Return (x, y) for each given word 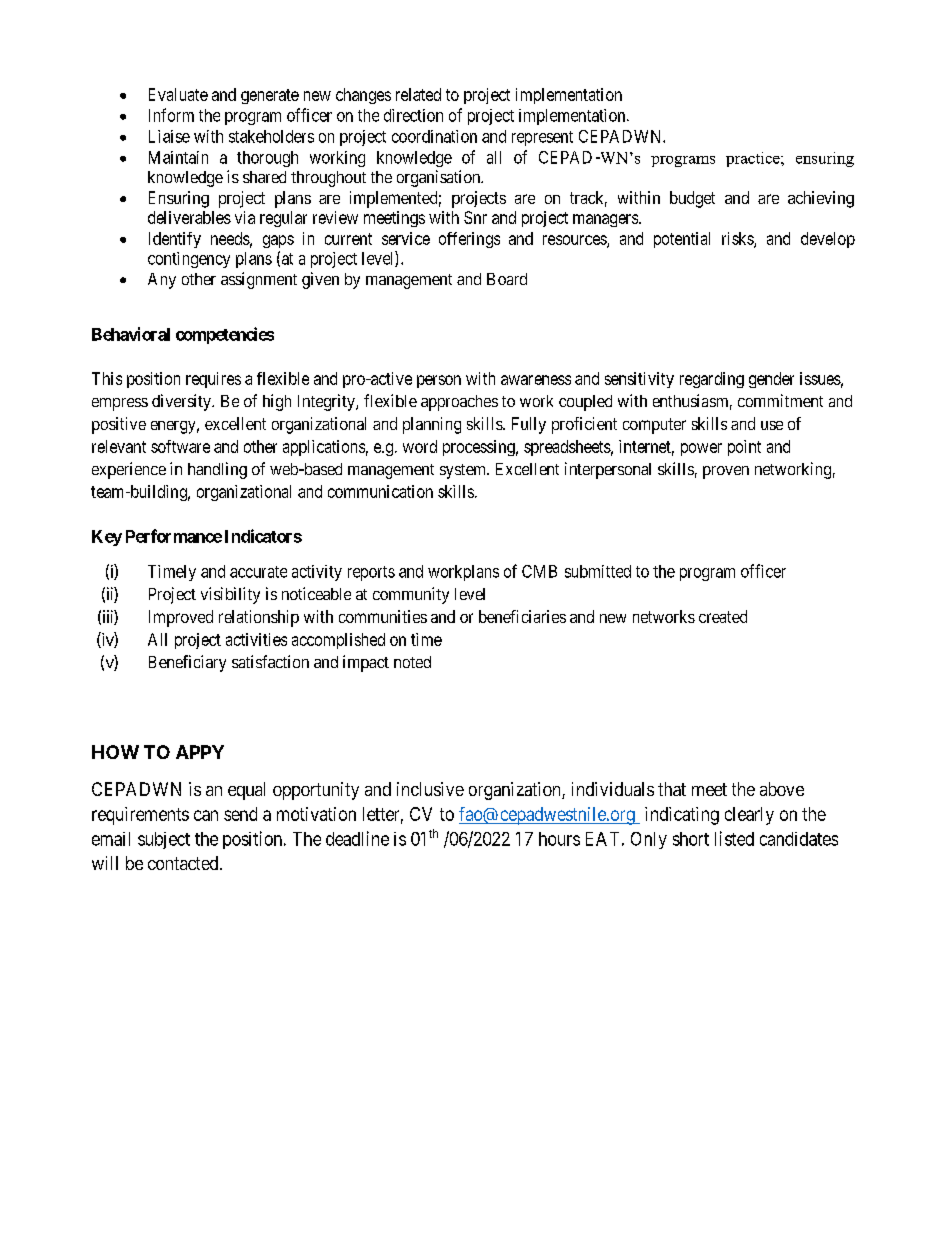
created (723, 616)
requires (213, 380)
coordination (434, 136)
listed (734, 838)
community (411, 595)
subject (164, 840)
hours (559, 839)
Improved (181, 618)
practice (754, 159)
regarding (712, 380)
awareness (536, 380)
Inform (171, 115)
